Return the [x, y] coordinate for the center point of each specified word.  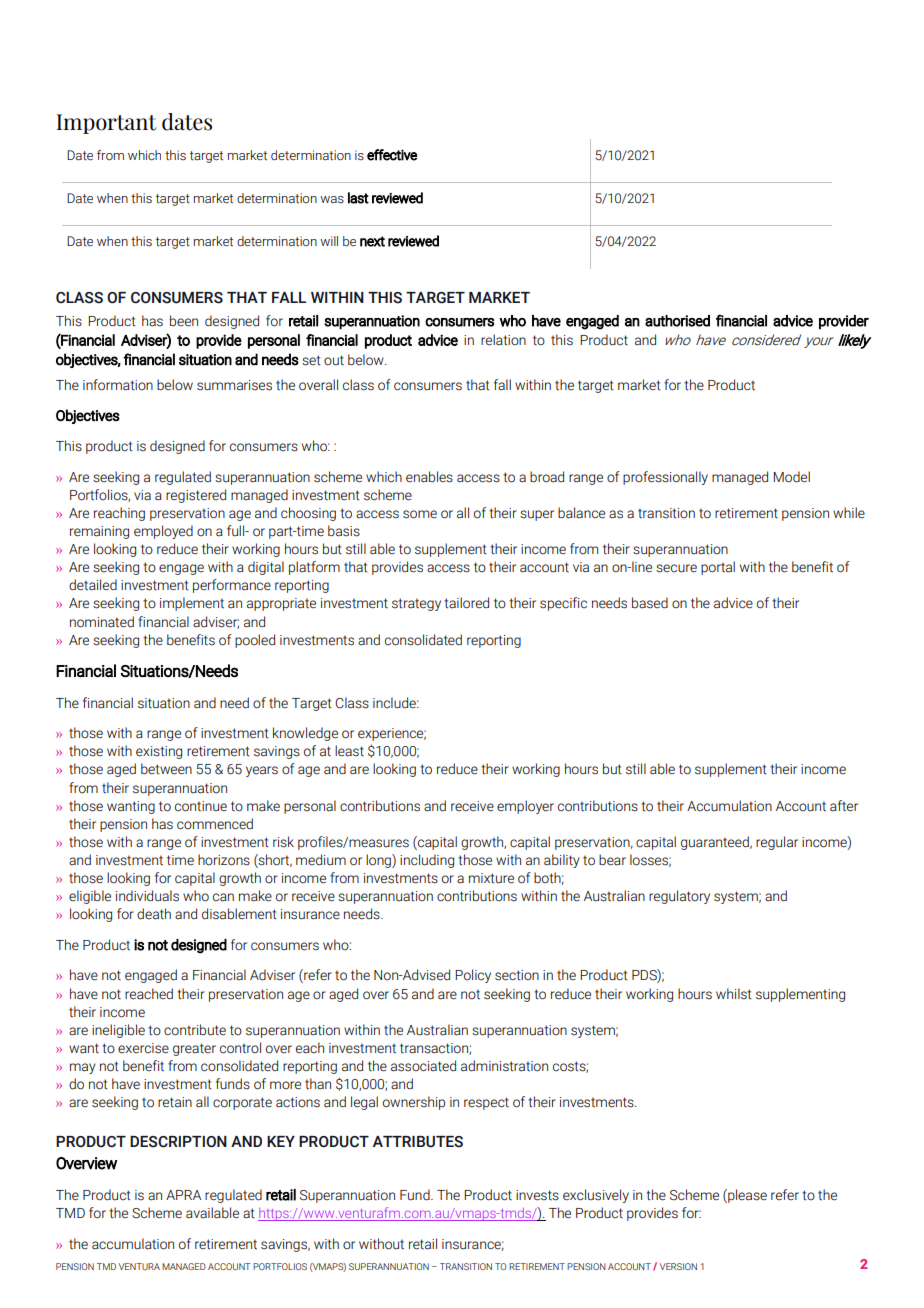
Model [791, 477]
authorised [677, 321]
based [650, 603]
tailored [466, 603]
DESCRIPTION [178, 1142]
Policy [473, 976]
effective [392, 155]
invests [537, 1195]
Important [106, 124]
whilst [734, 994]
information [118, 385]
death [154, 914]
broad [547, 477]
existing [159, 752]
